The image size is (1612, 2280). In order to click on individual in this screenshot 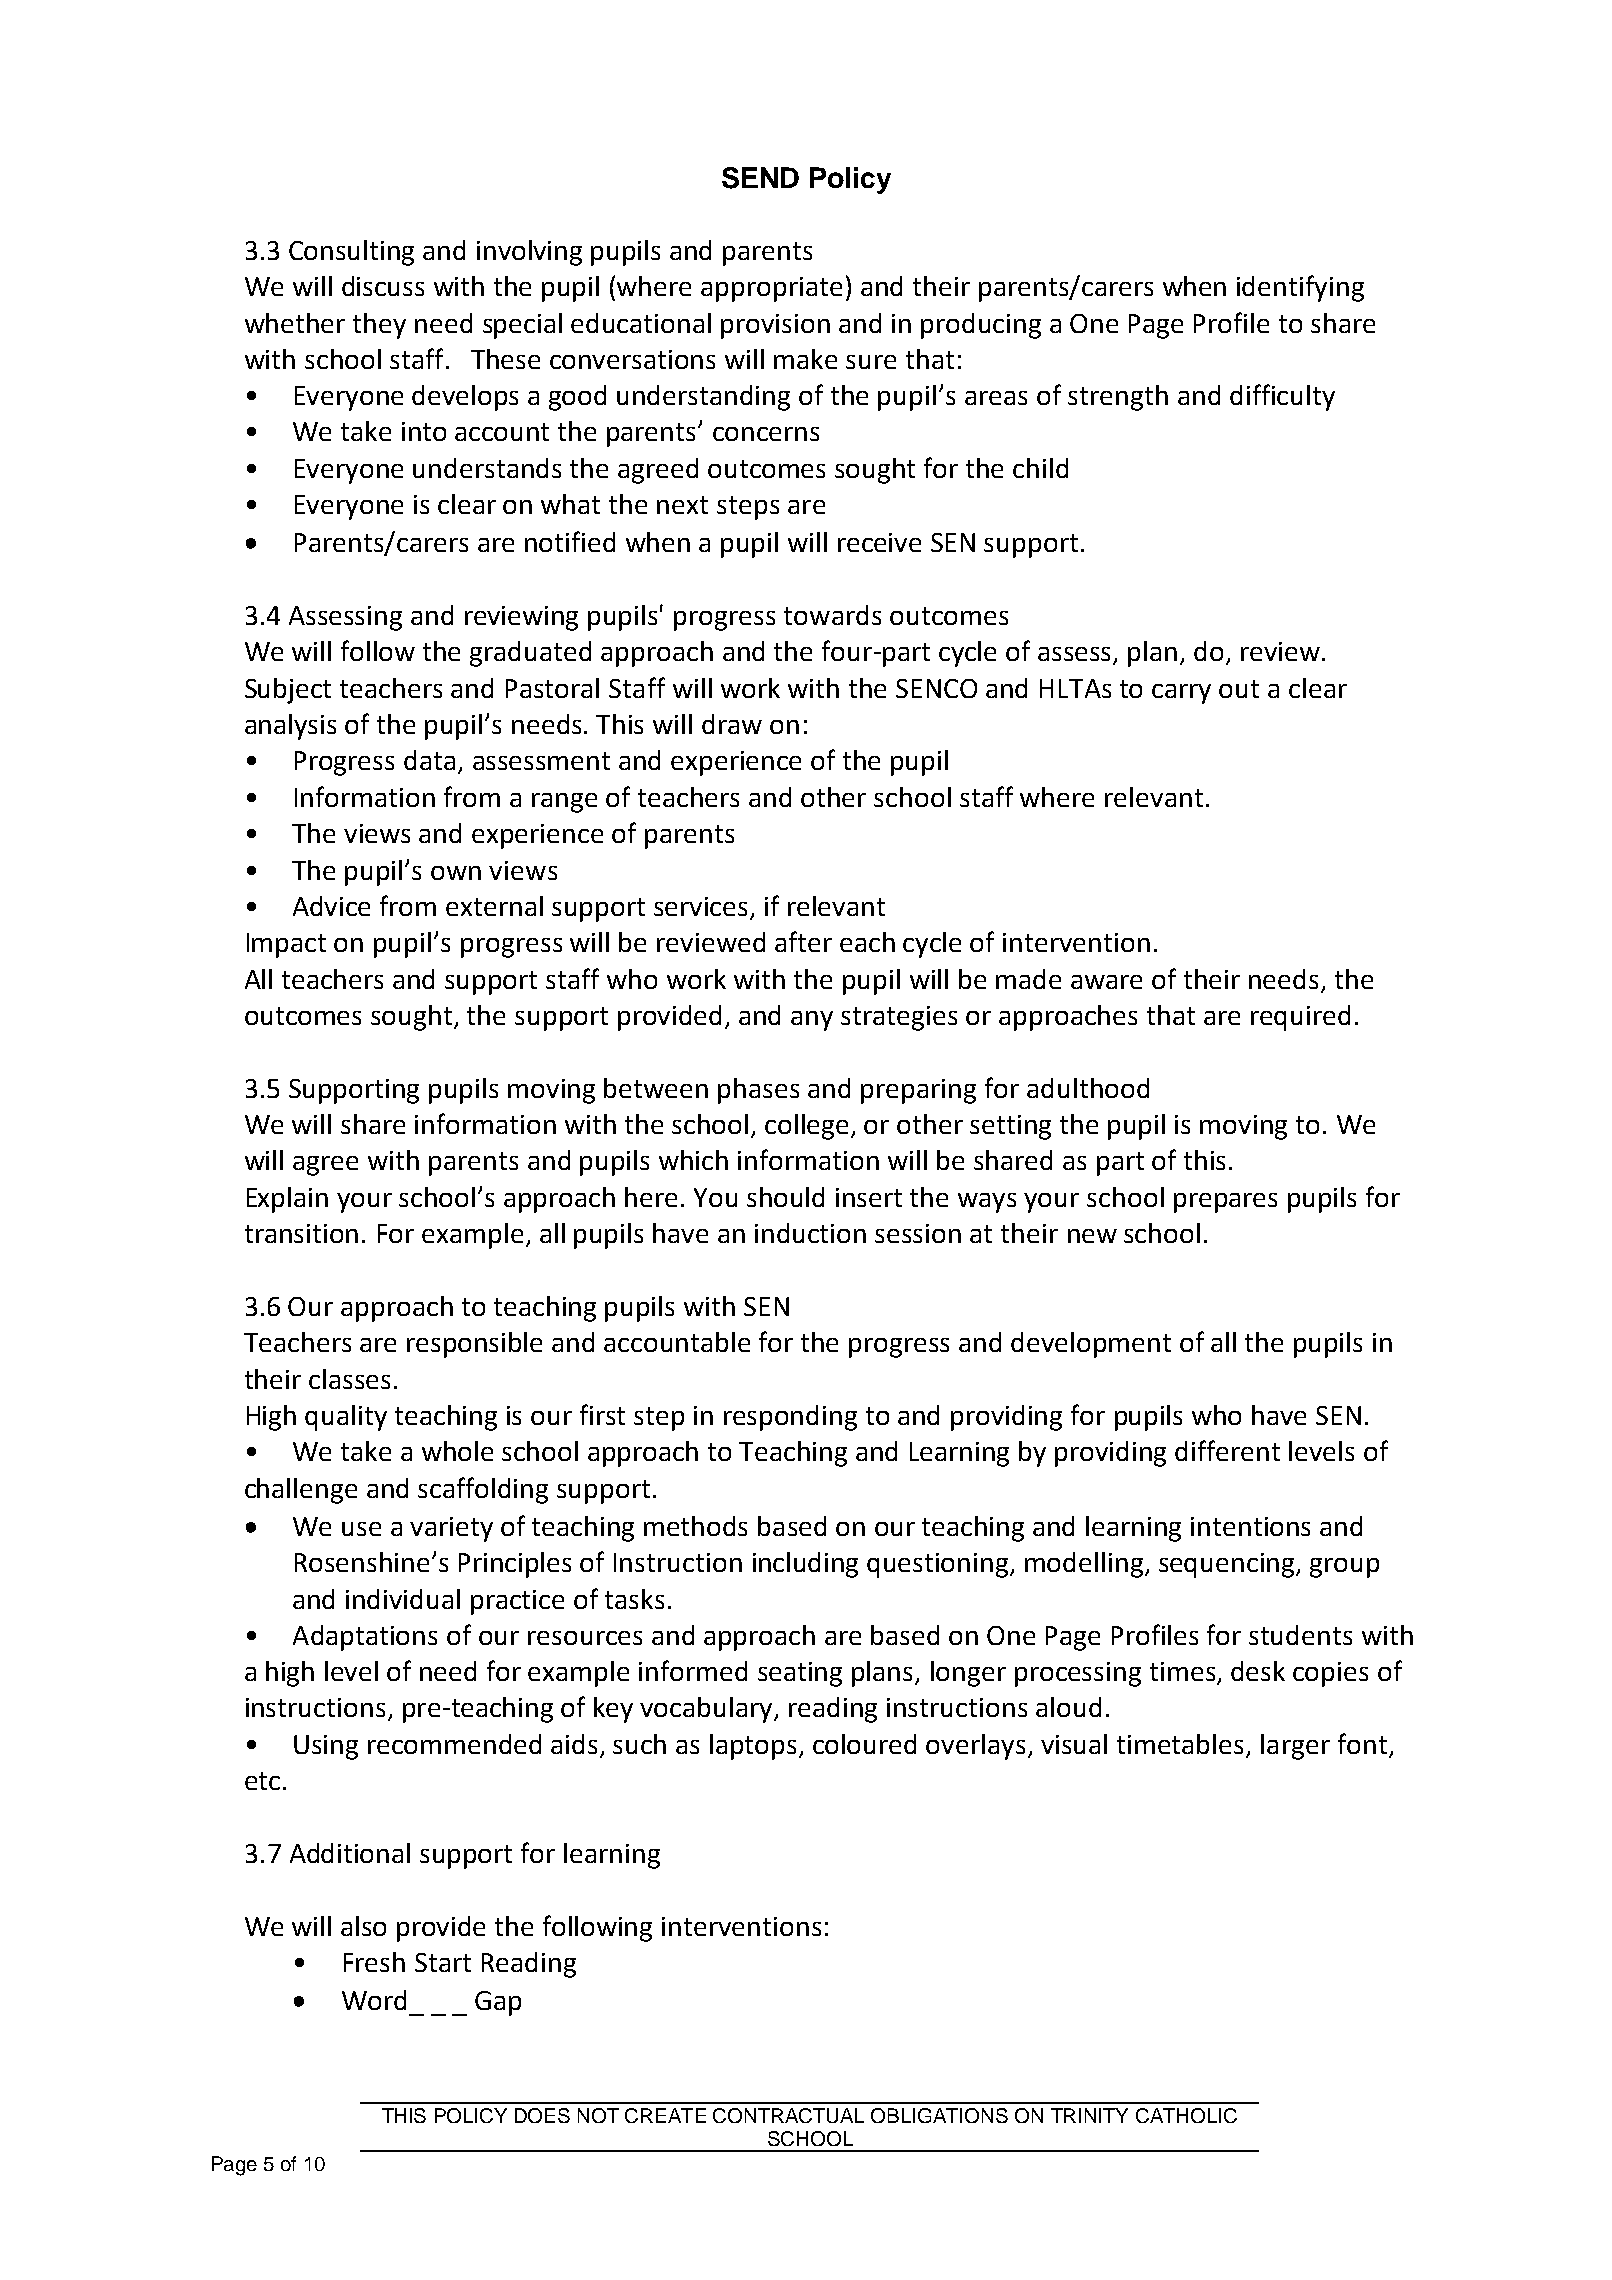, I will do `click(403, 1599)`.
